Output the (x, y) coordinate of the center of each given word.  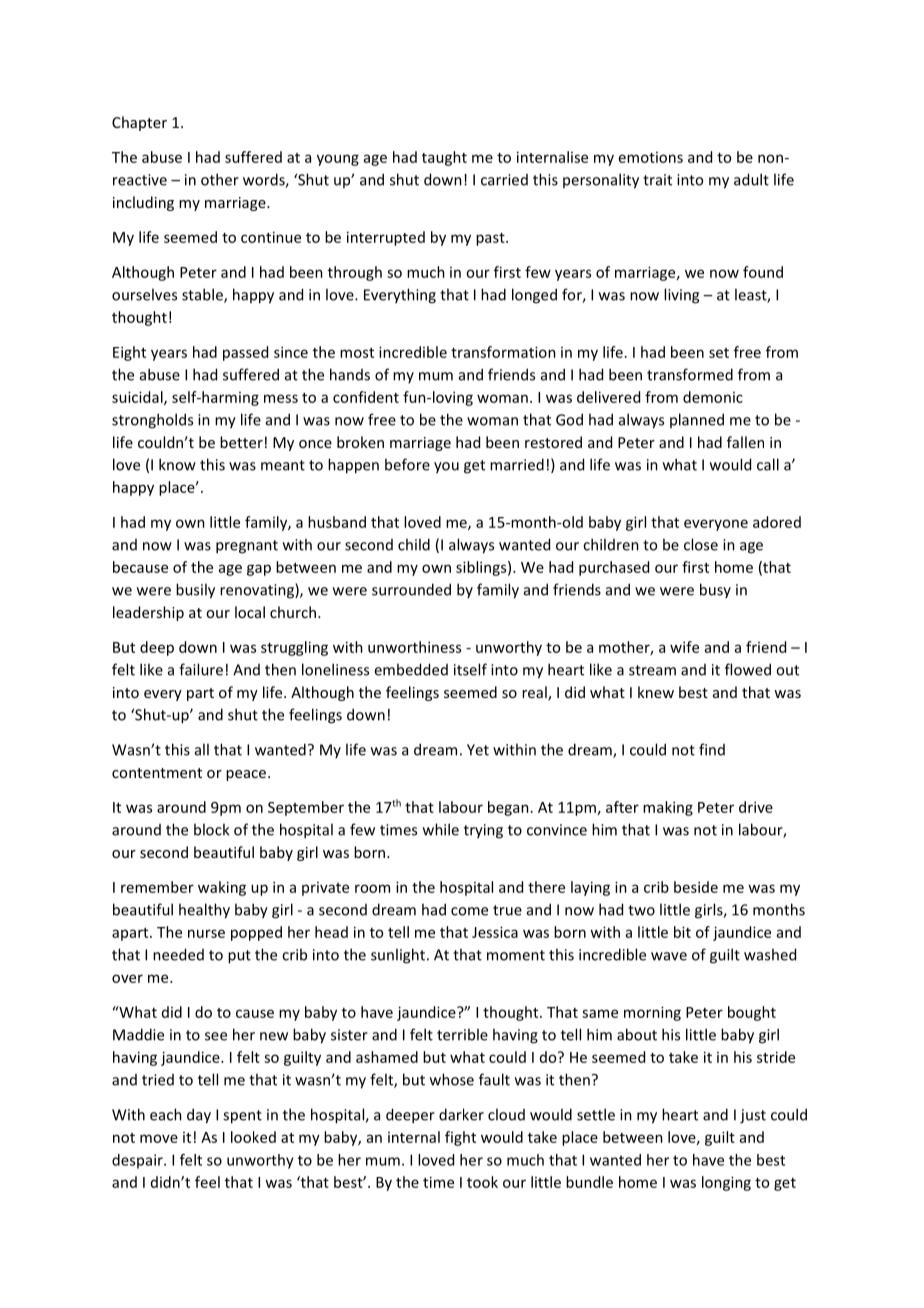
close (701, 544)
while (441, 829)
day (199, 1116)
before (407, 464)
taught (444, 158)
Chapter (139, 123)
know (177, 464)
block (211, 829)
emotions (651, 157)
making (668, 808)
